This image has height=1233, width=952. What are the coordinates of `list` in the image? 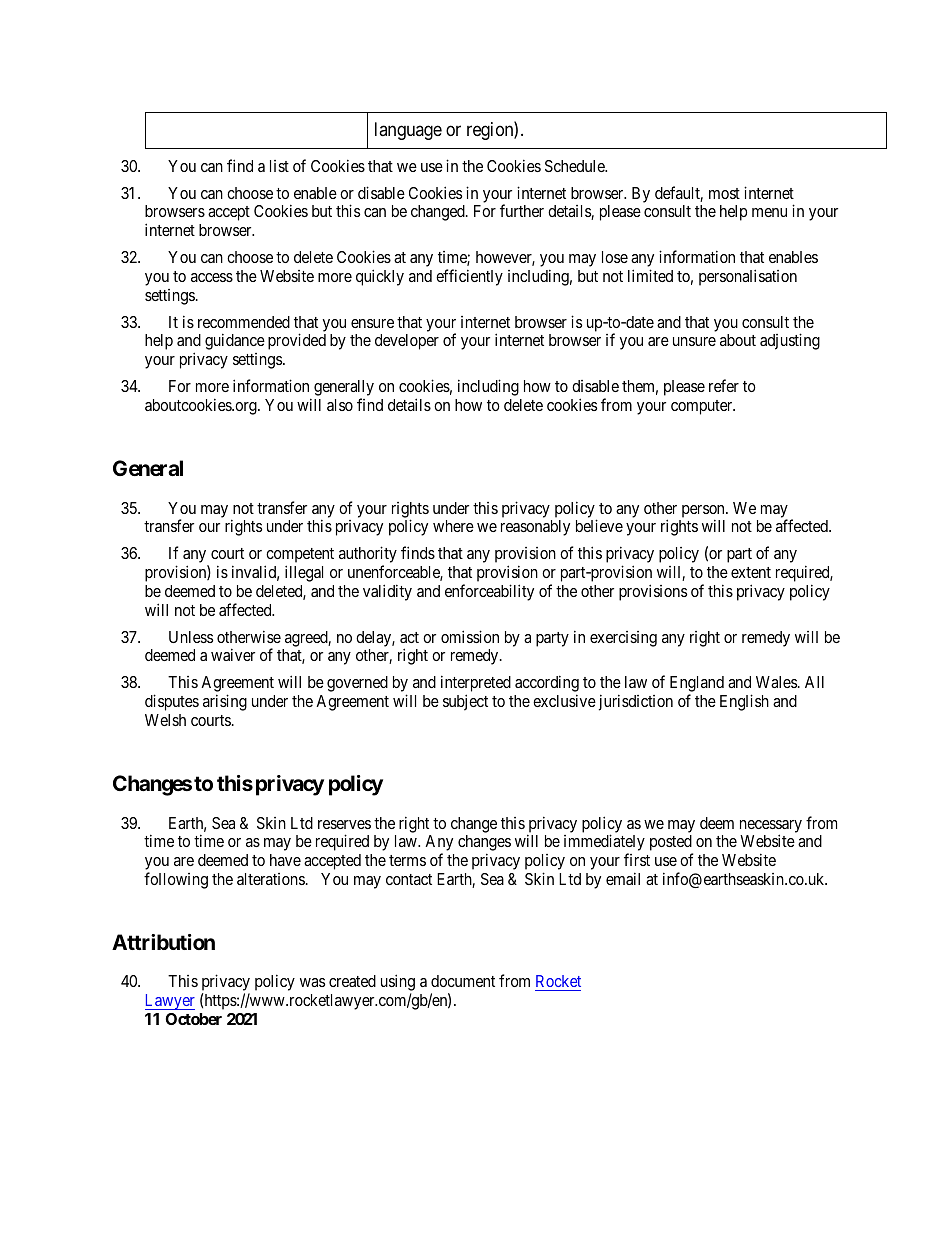 It's located at (279, 166).
